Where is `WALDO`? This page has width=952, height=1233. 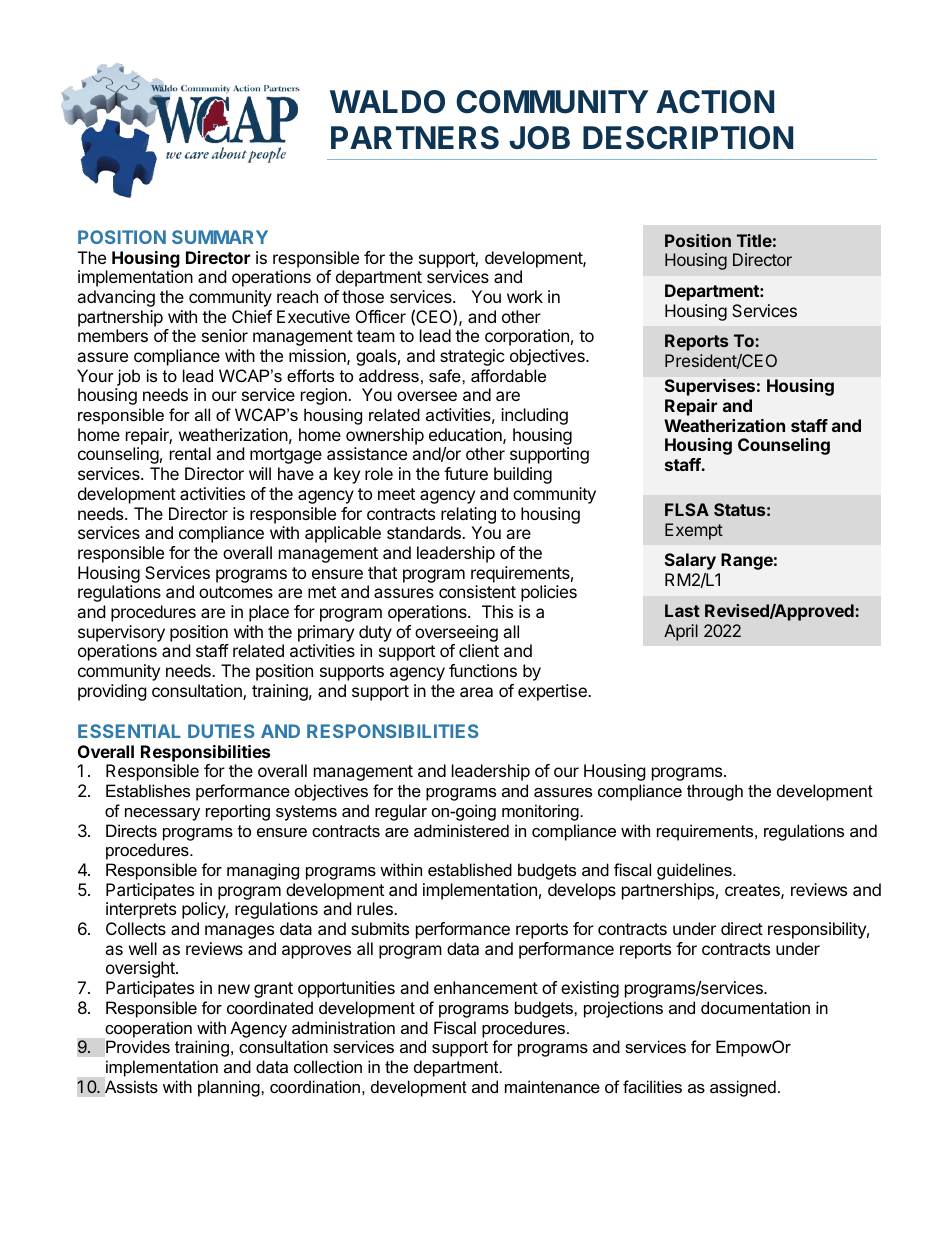
WALDO is located at coordinates (387, 102).
